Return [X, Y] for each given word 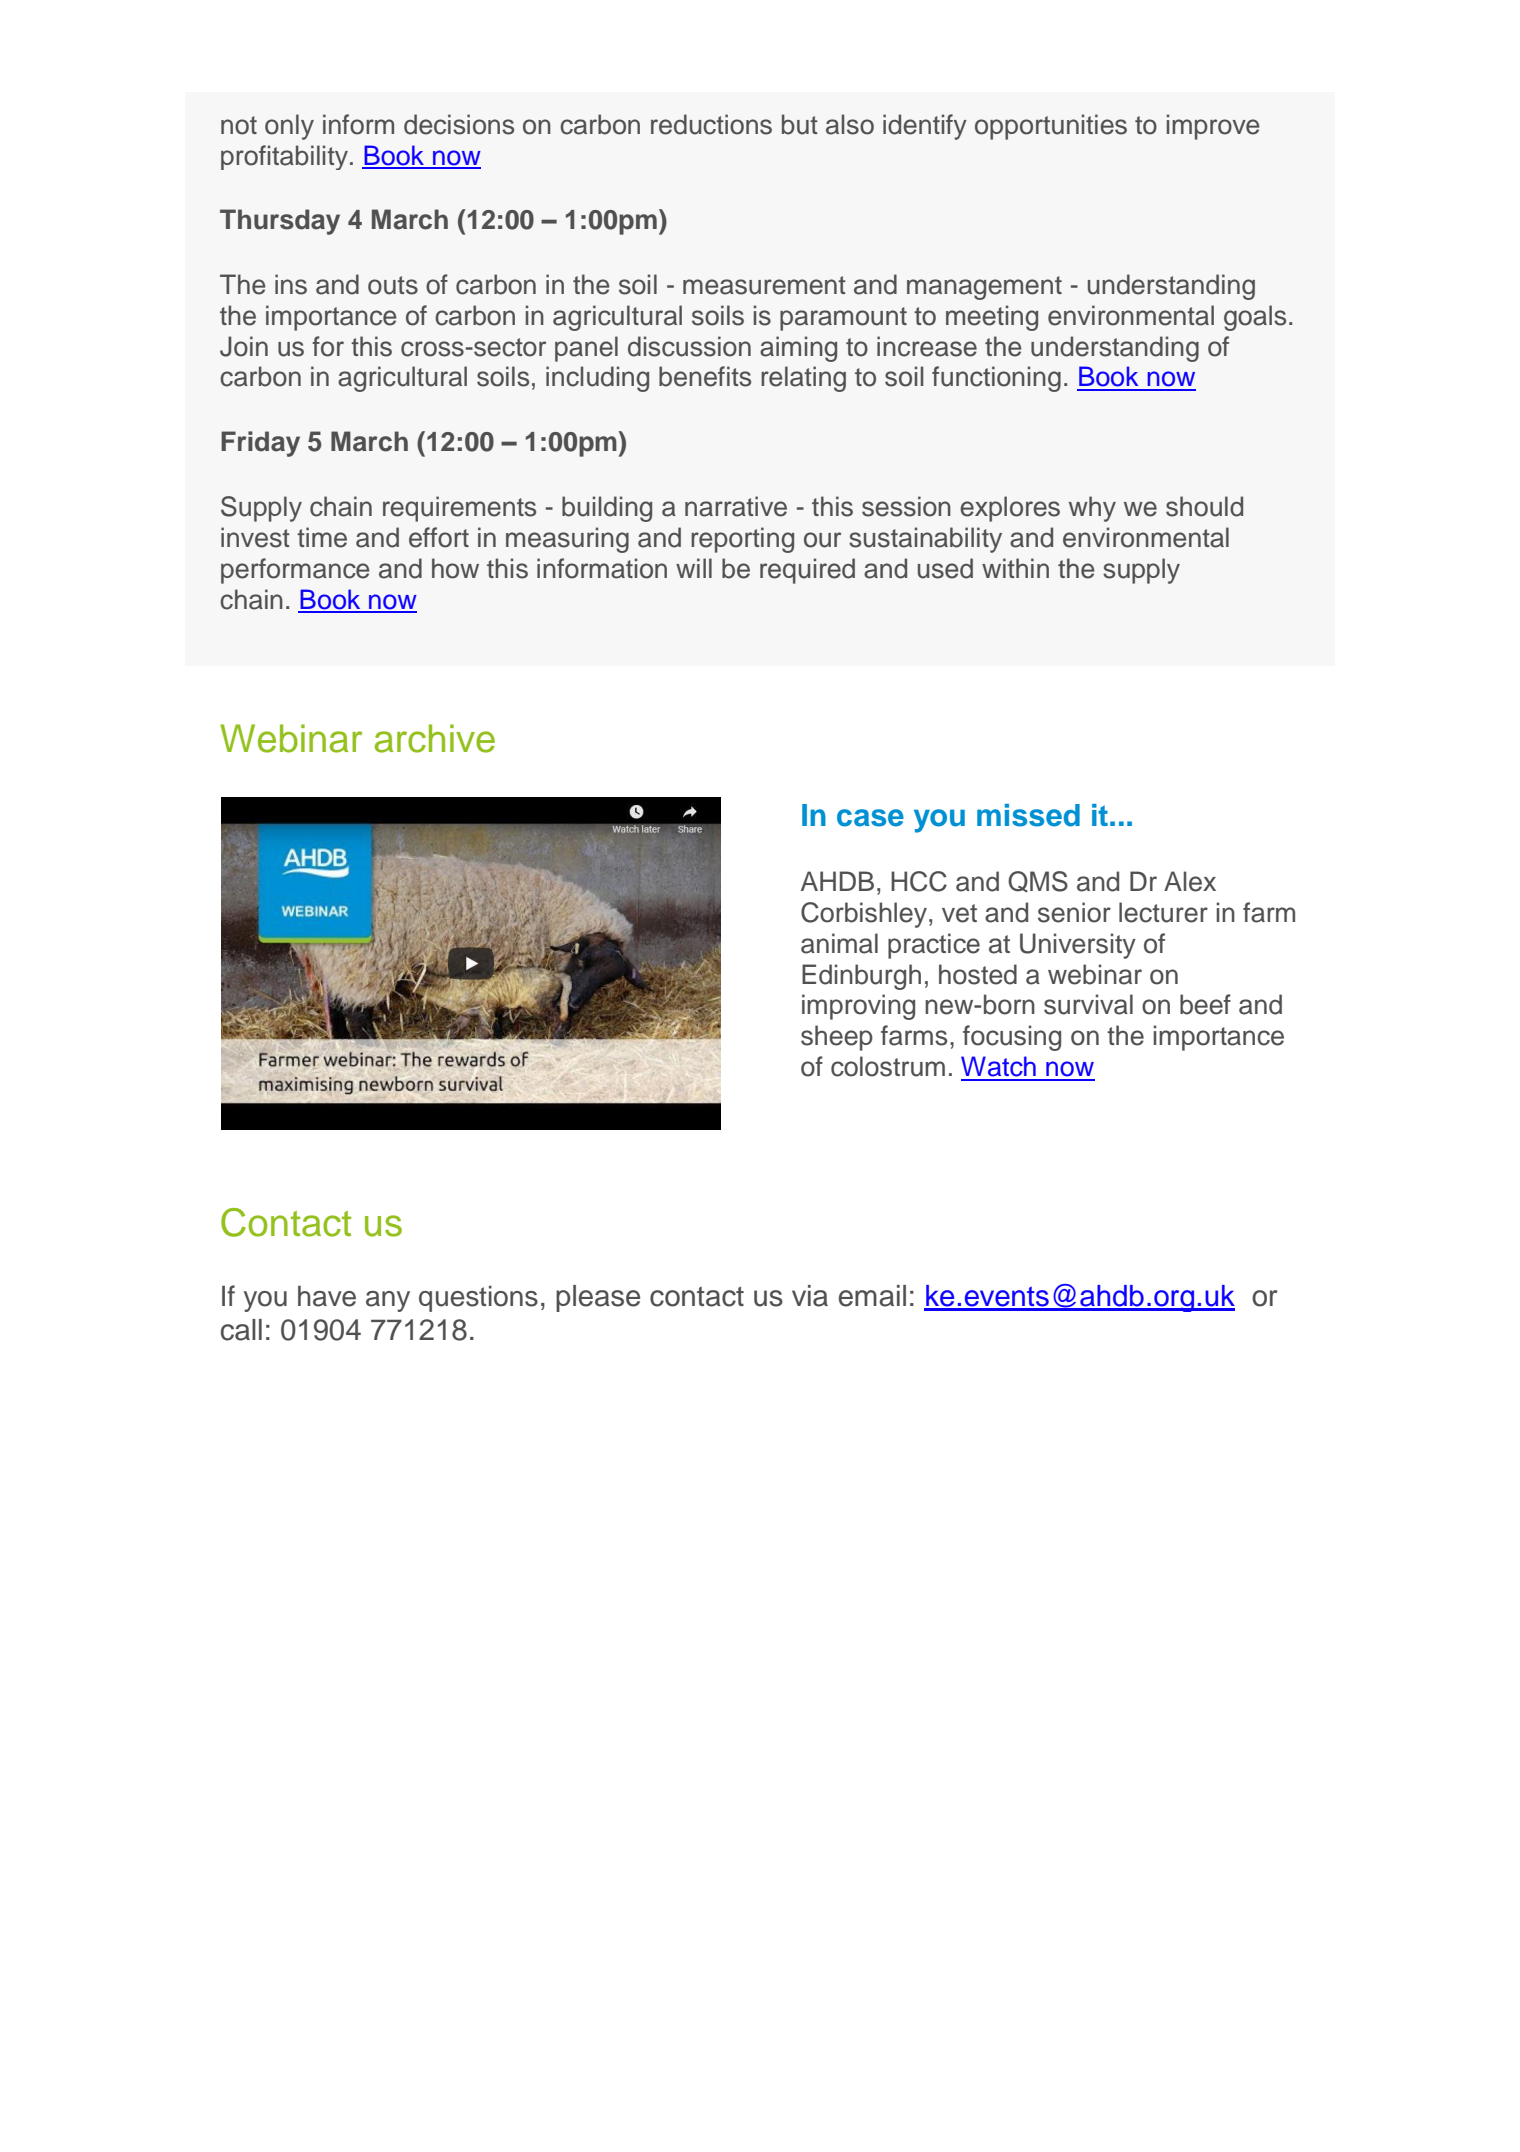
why [1092, 509]
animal [839, 943]
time [322, 537]
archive [435, 738]
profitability [284, 157]
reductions [711, 124]
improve [1213, 127]
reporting [742, 540]
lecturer [1163, 912]
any [388, 1301]
